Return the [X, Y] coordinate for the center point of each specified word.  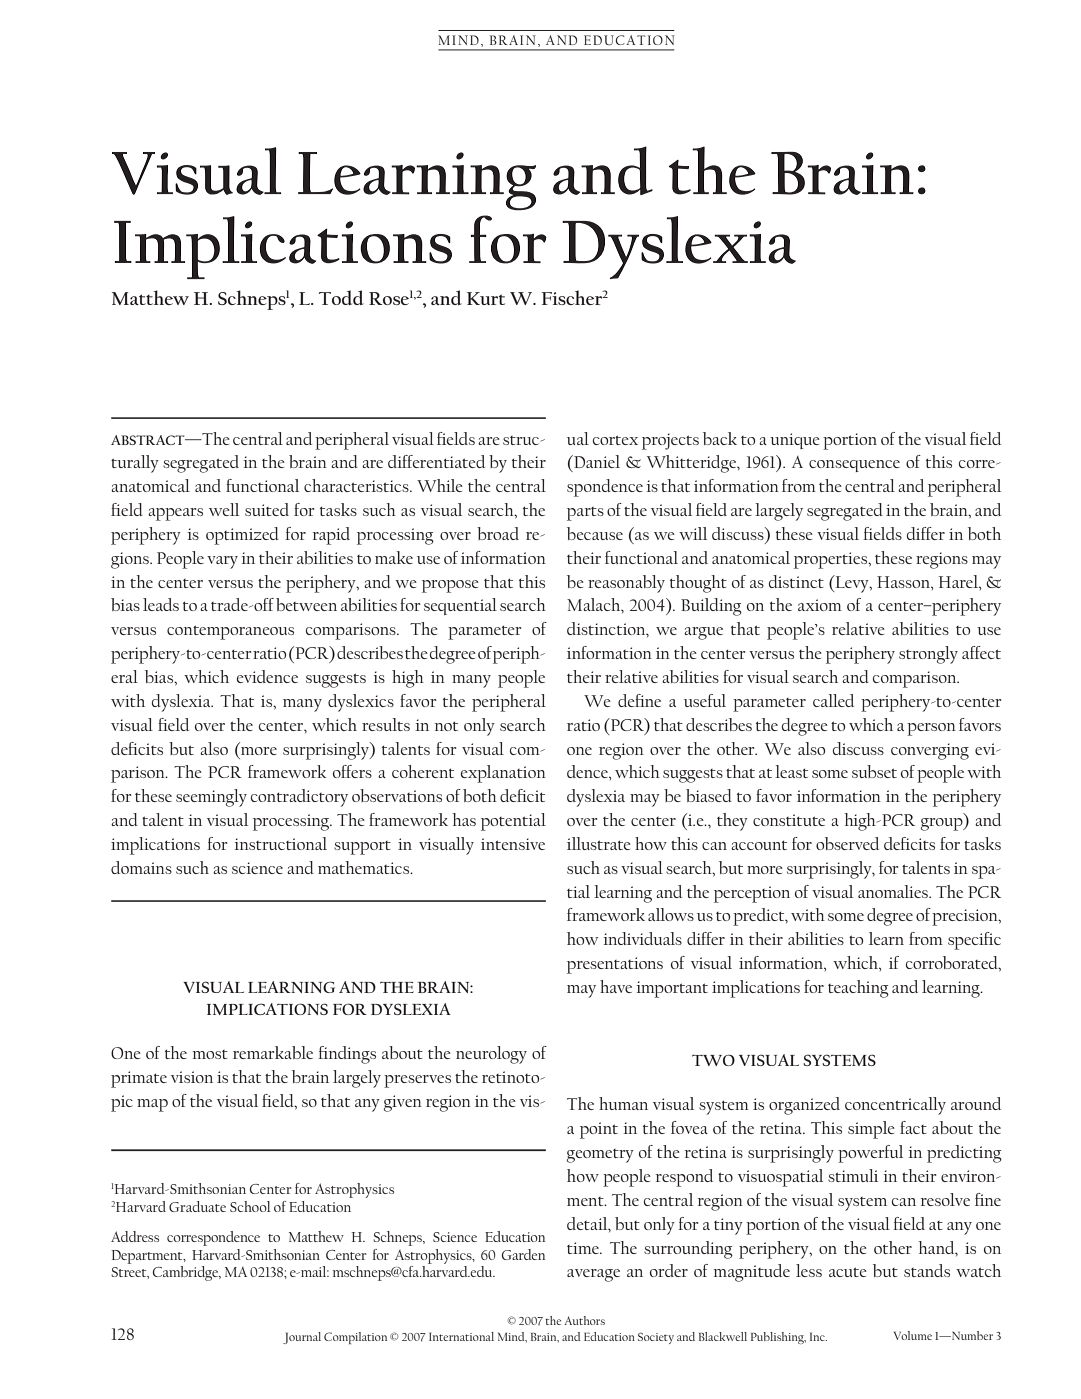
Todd [341, 297]
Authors [584, 1320]
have [616, 986]
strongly [928, 655]
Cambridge [187, 1273]
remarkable [273, 1052]
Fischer [572, 297]
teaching [858, 989]
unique [795, 441]
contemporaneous [230, 632]
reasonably [626, 584]
